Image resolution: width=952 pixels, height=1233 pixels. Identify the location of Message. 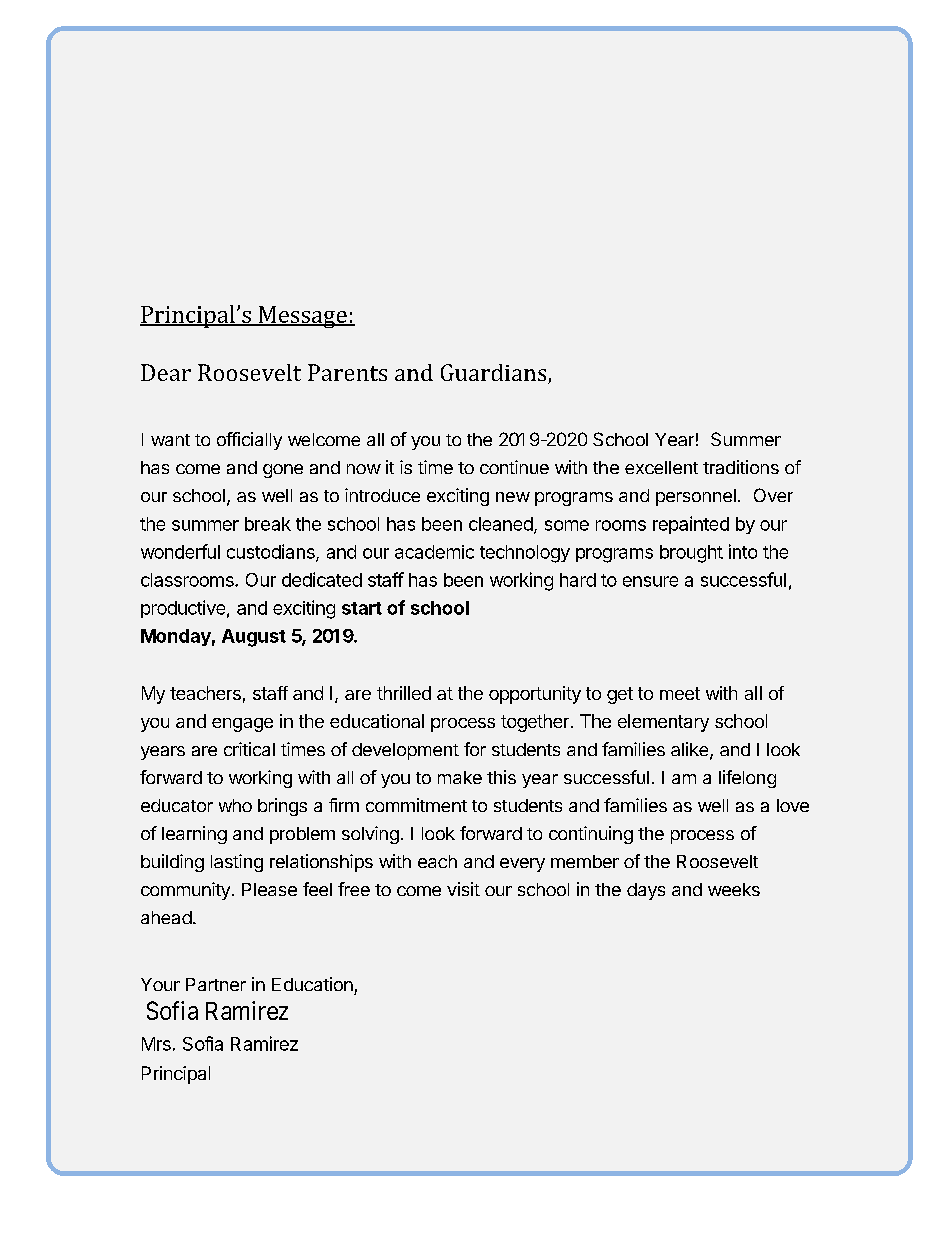
(302, 317).
